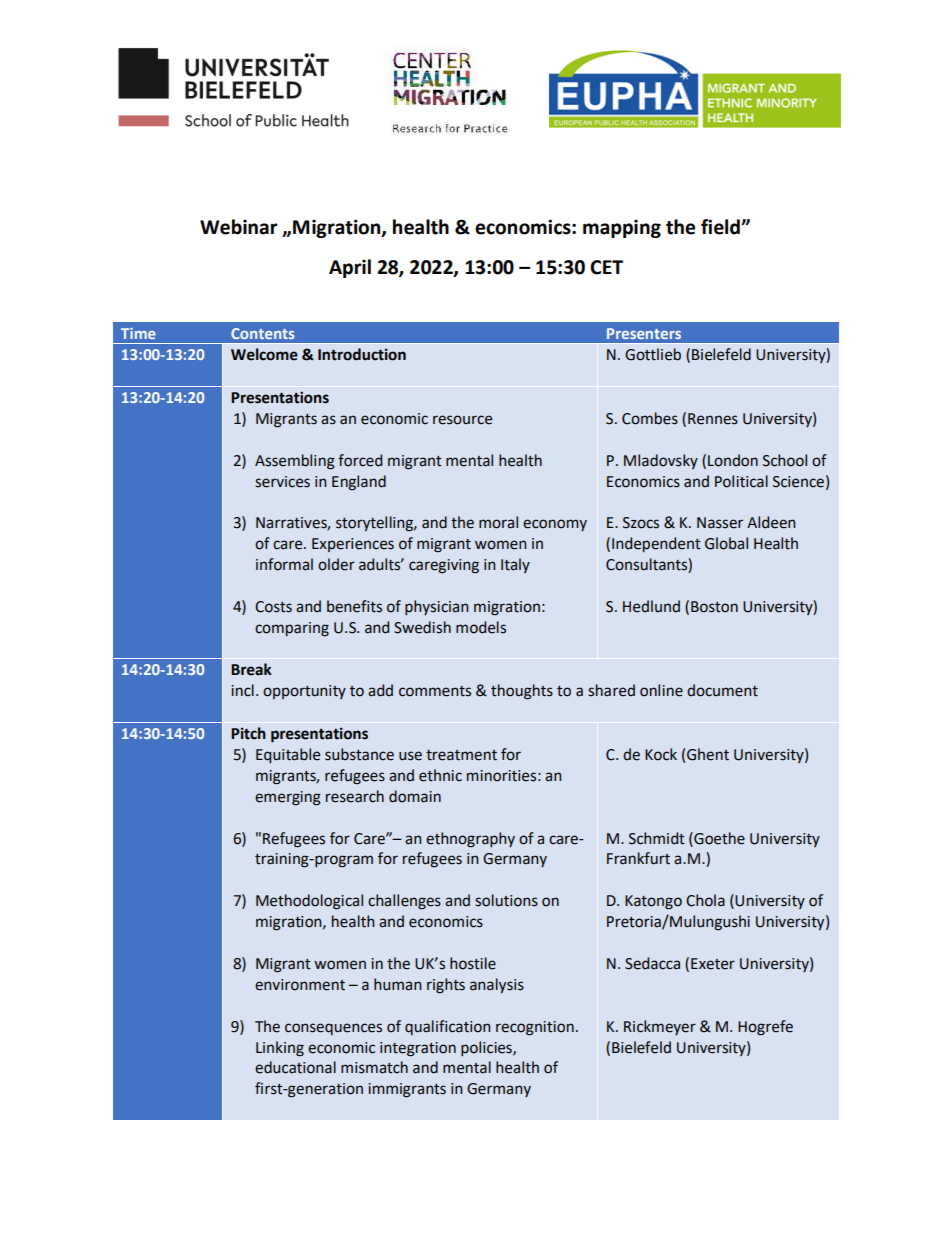 This screenshot has height=1233, width=952. Describe the element at coordinates (280, 1049) in the screenshot. I see `Linking` at that location.
